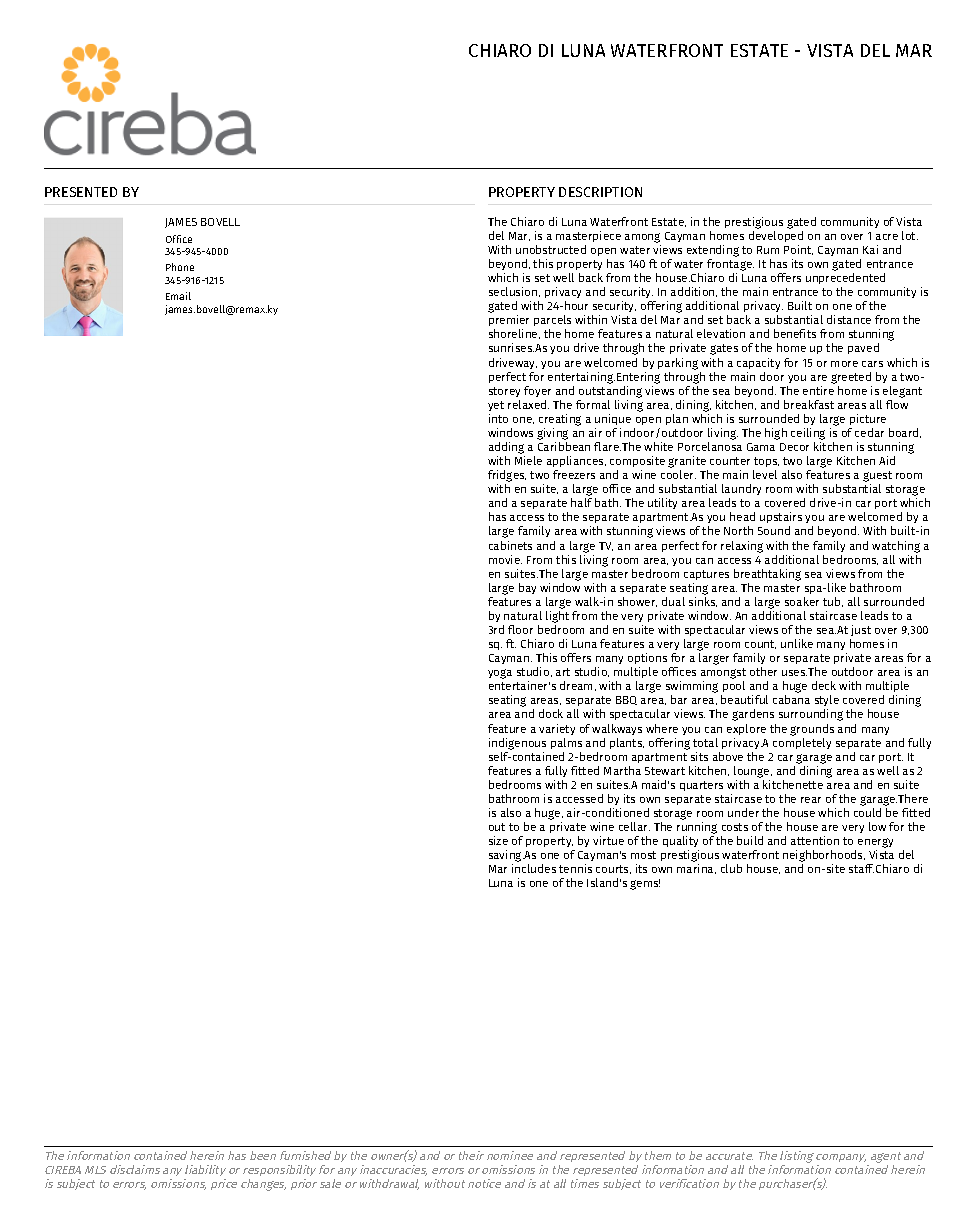 This page has height=1232, width=977. Describe the element at coordinates (180, 267) in the page. I see `Phone` at that location.
